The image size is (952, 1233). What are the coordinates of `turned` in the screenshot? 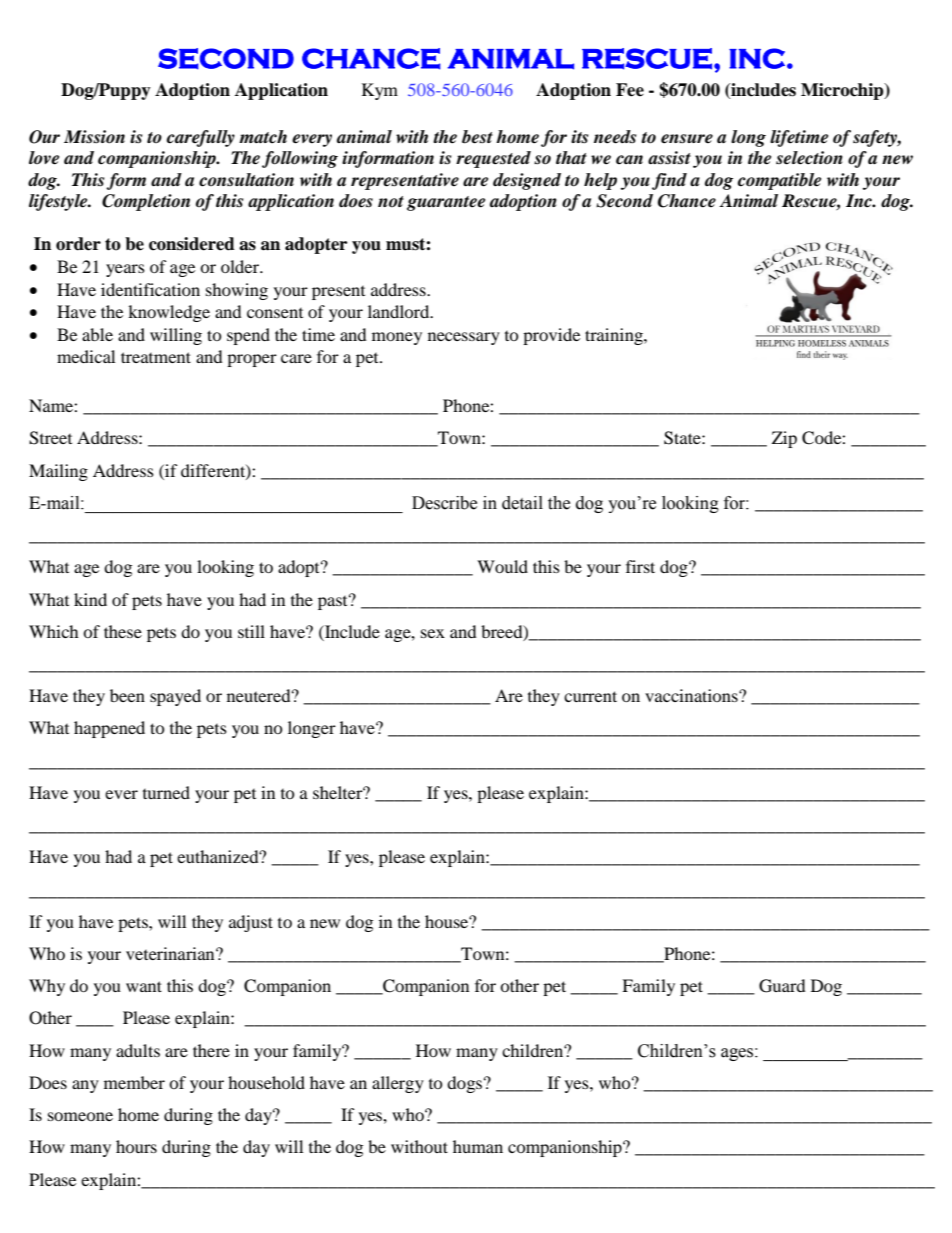 It's located at (166, 792).
